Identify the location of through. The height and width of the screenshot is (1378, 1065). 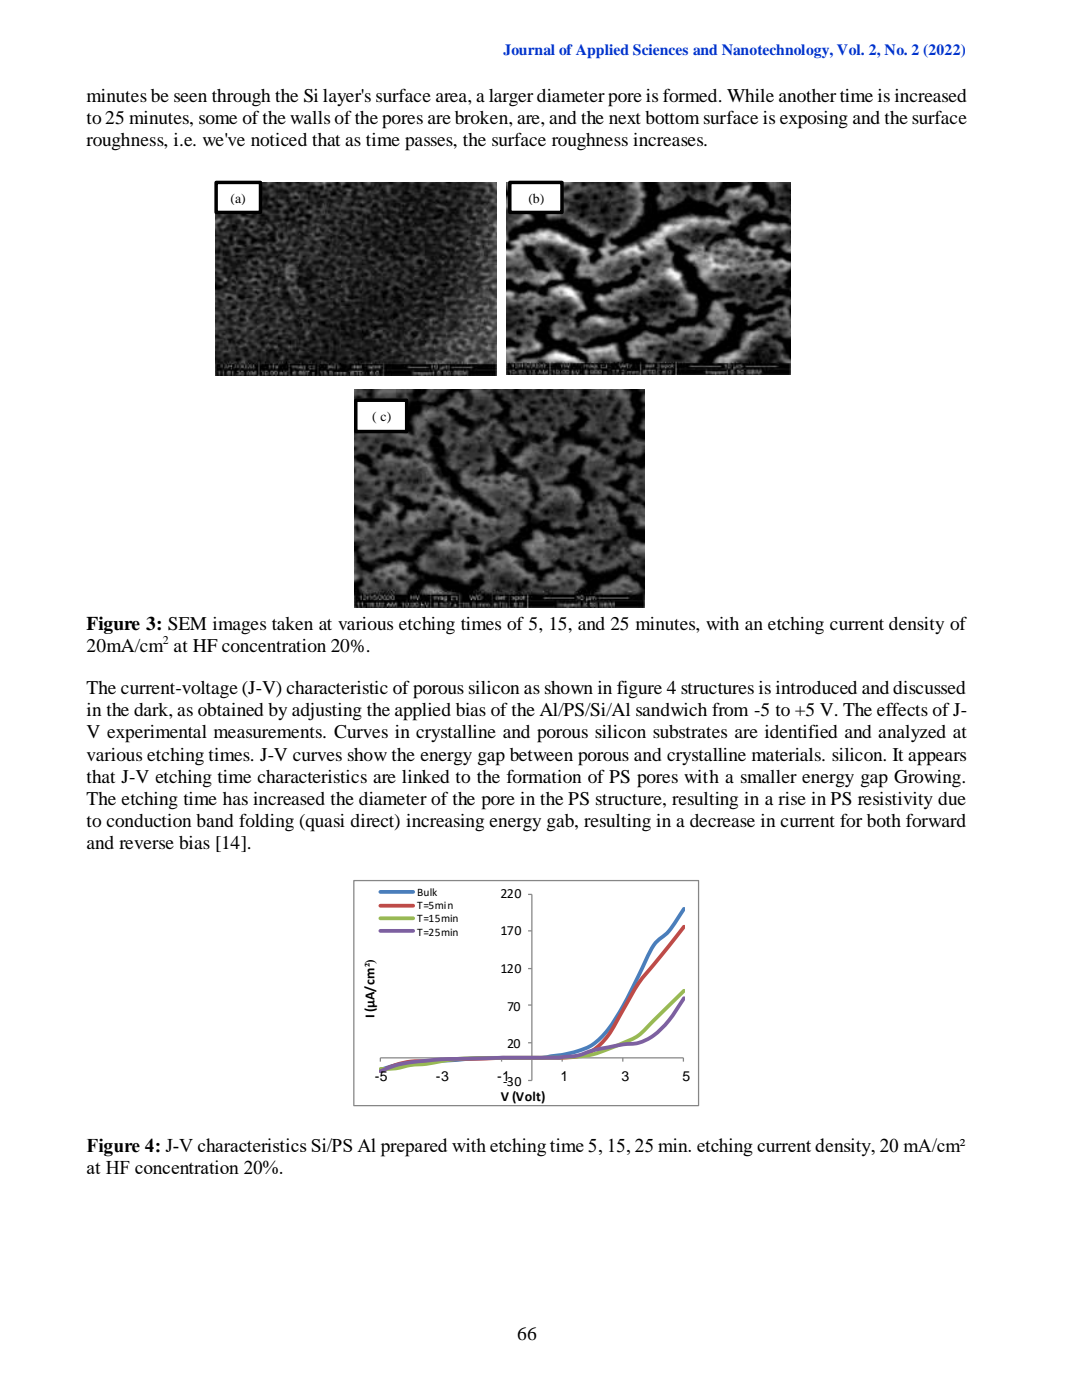
(241, 98).
